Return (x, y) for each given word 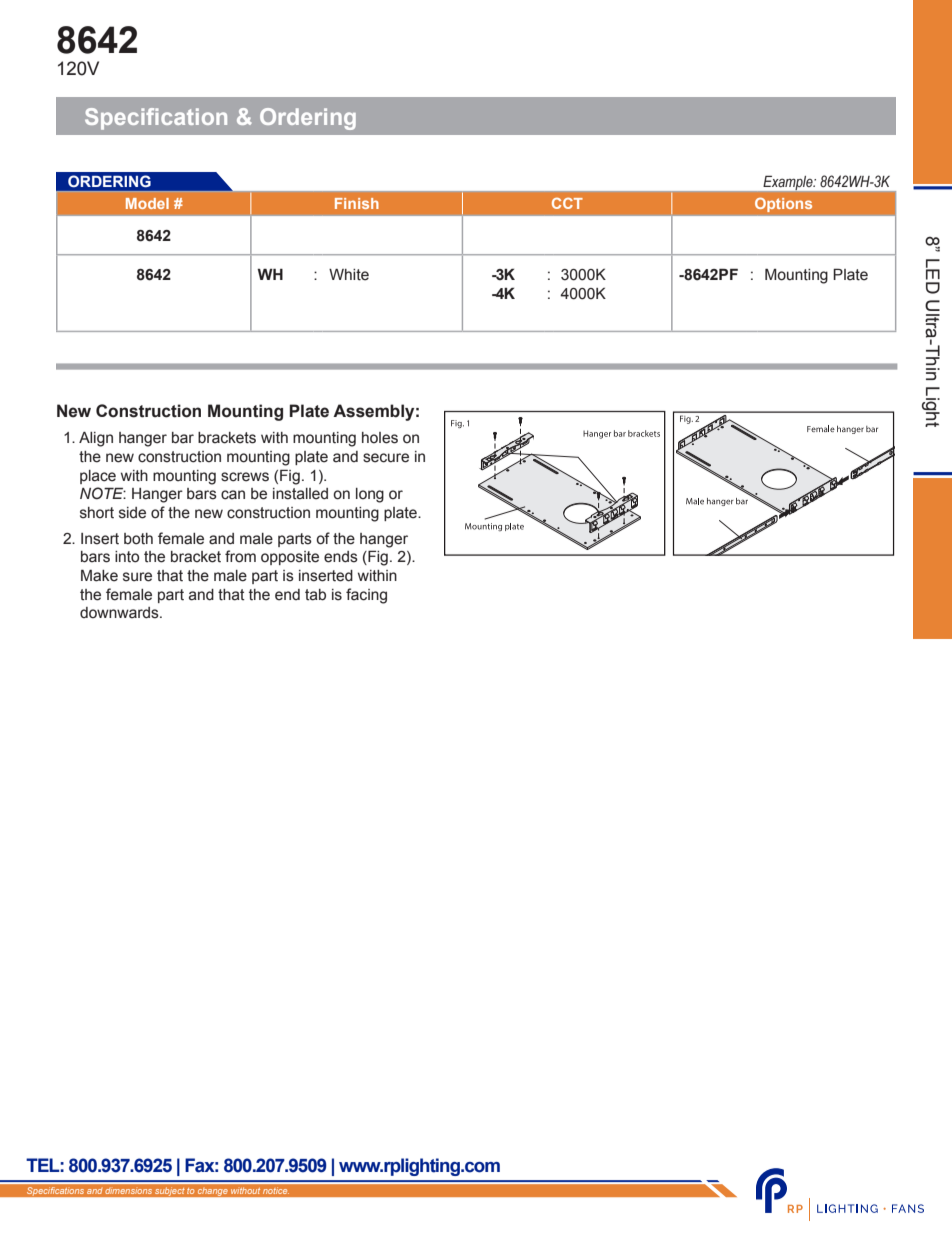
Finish (357, 203)
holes (380, 438)
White (349, 275)
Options (783, 205)
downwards (120, 613)
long (370, 495)
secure (386, 458)
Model (147, 203)
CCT (567, 203)
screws (245, 477)
